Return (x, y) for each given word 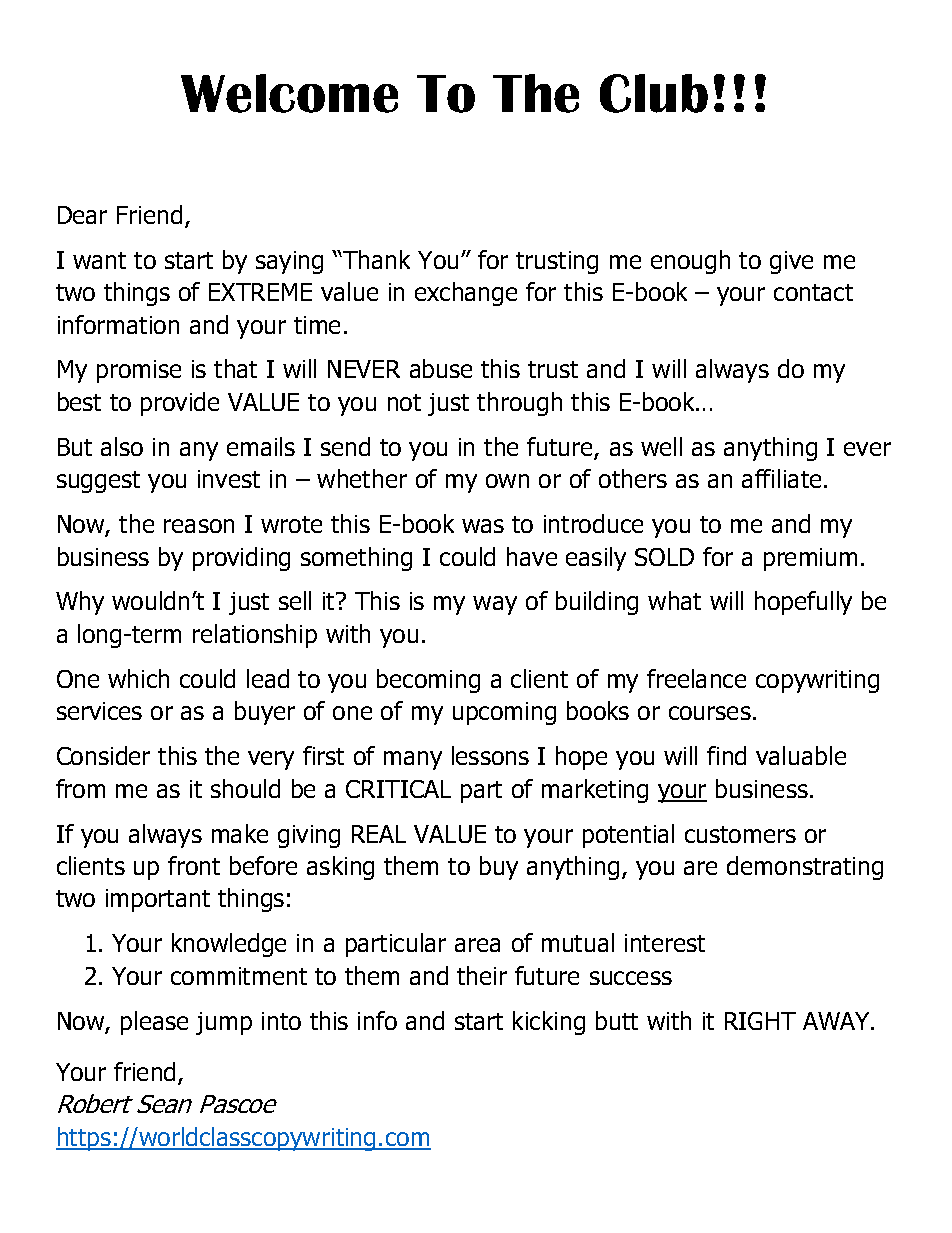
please (154, 1023)
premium (810, 559)
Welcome (289, 93)
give (791, 262)
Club (654, 93)
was (483, 526)
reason (199, 526)
